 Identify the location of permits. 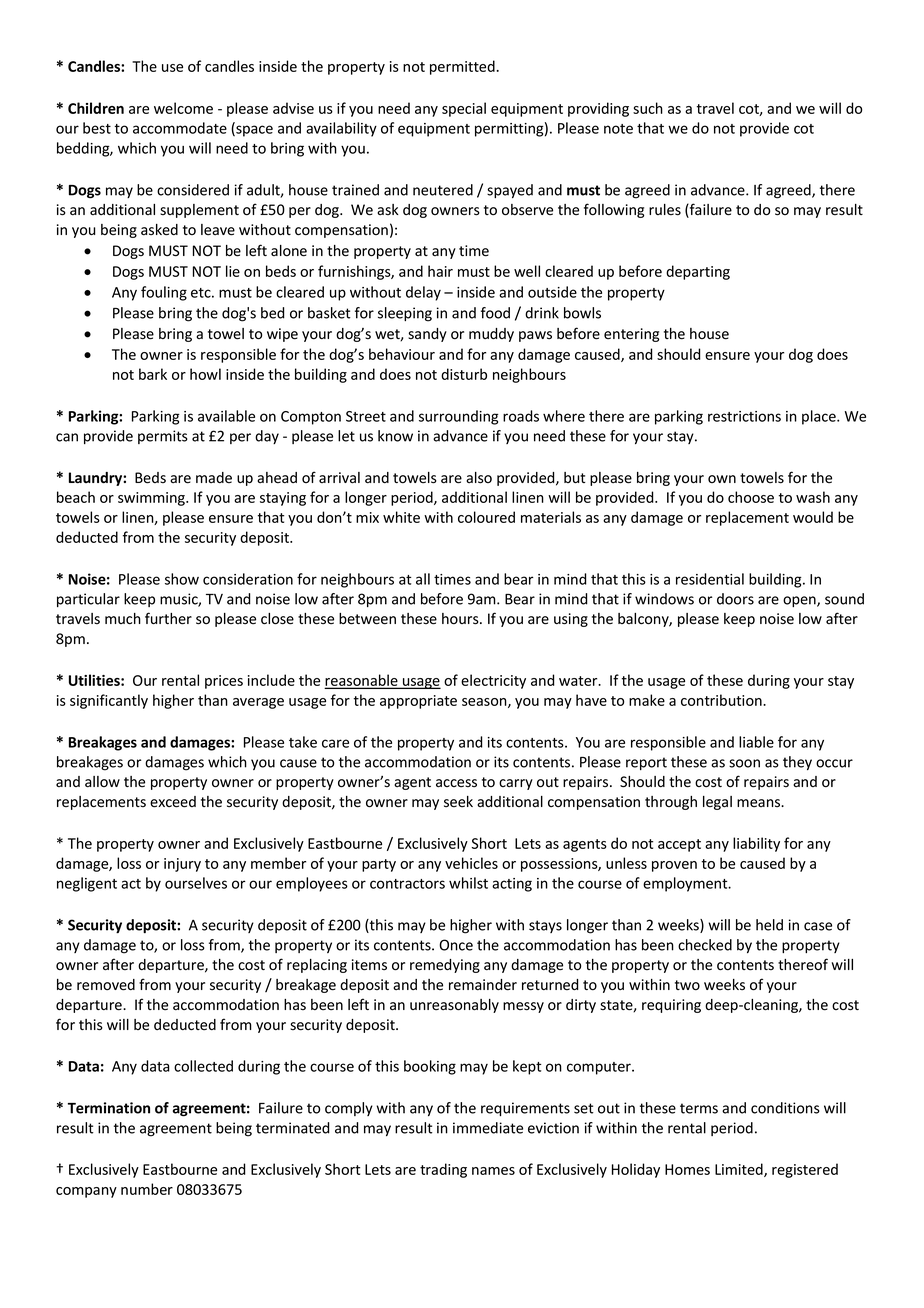
(163, 437).
